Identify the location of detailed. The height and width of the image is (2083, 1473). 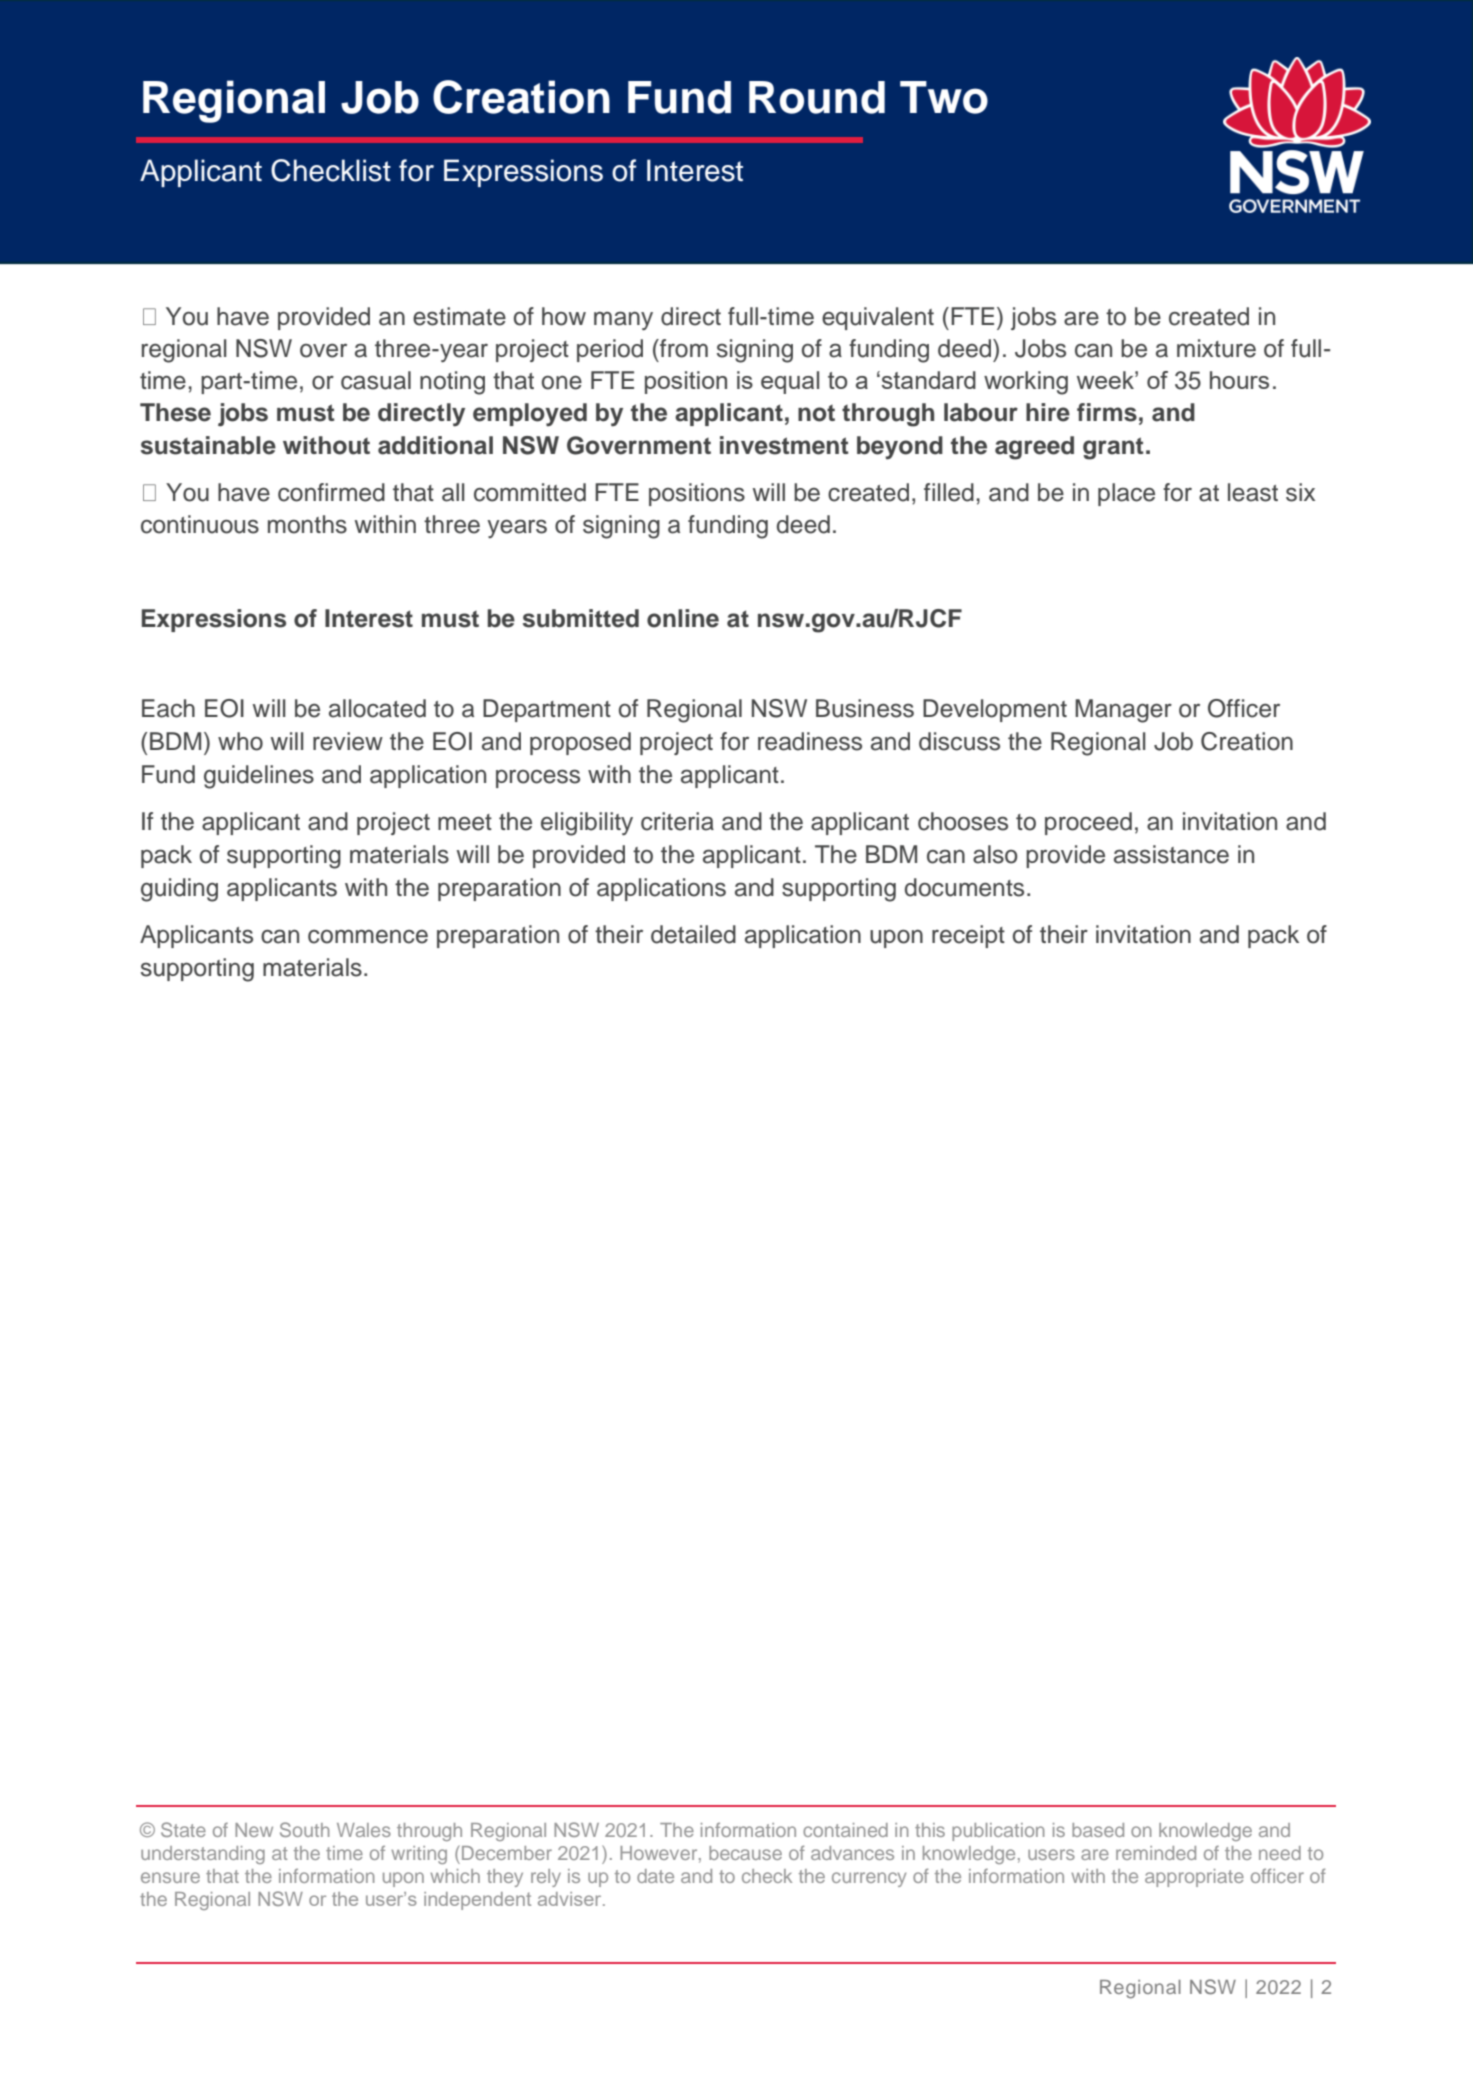
(693, 934).
